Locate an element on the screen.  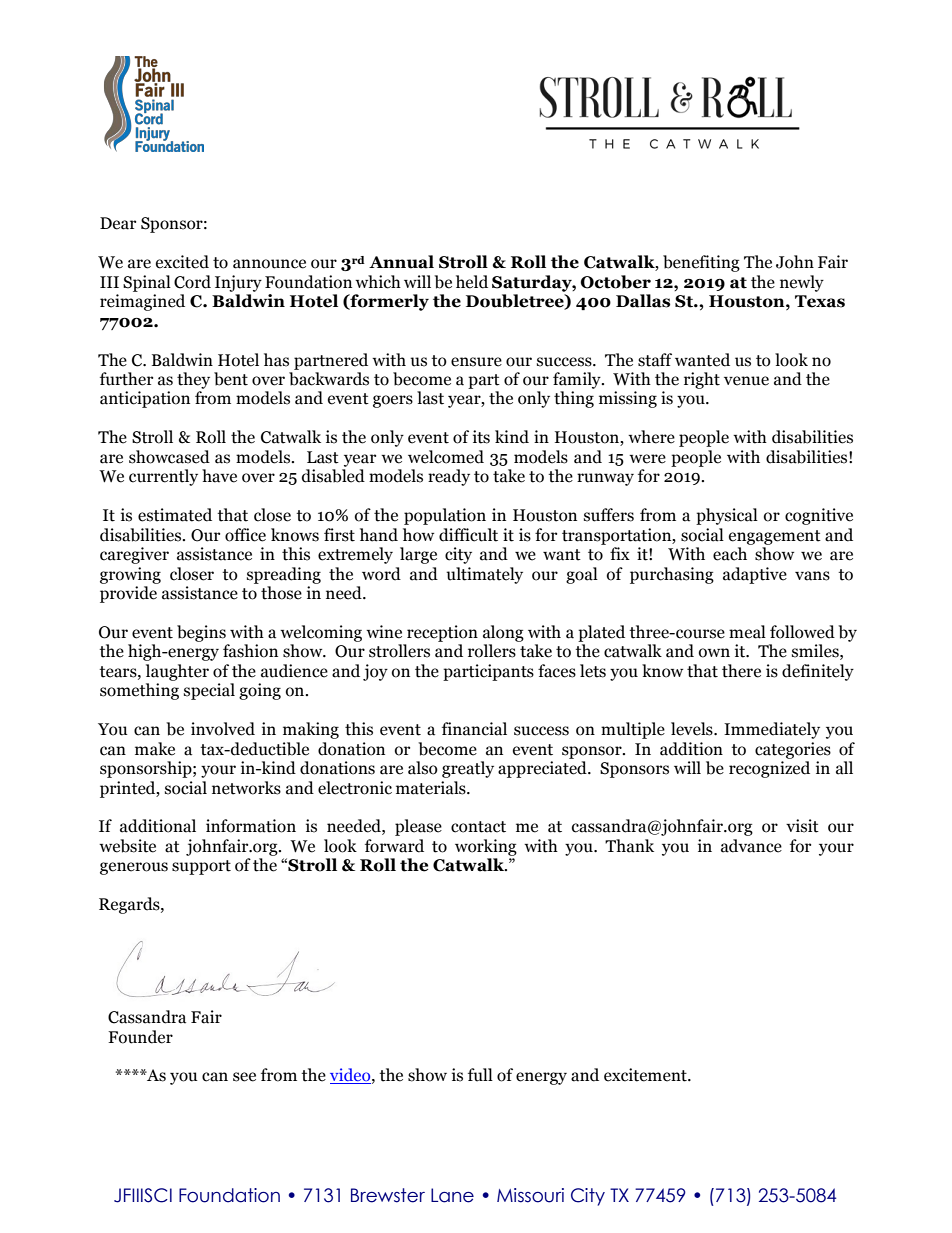
held is located at coordinates (472, 282).
